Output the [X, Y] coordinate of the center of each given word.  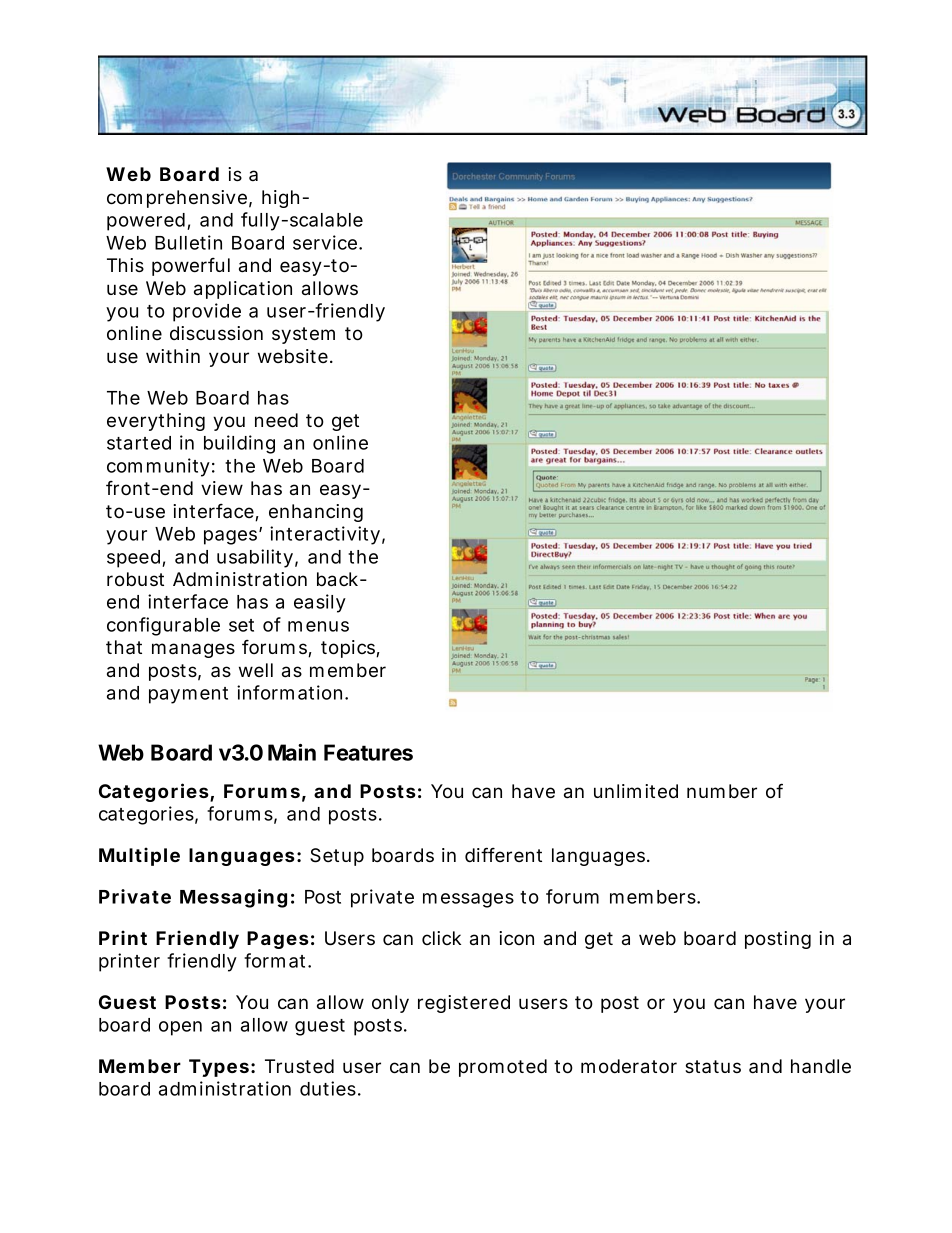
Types [219, 1068]
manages [193, 650]
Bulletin [188, 242]
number [722, 791]
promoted [503, 1068]
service [325, 242]
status [713, 1066]
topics [349, 649]
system [303, 335]
